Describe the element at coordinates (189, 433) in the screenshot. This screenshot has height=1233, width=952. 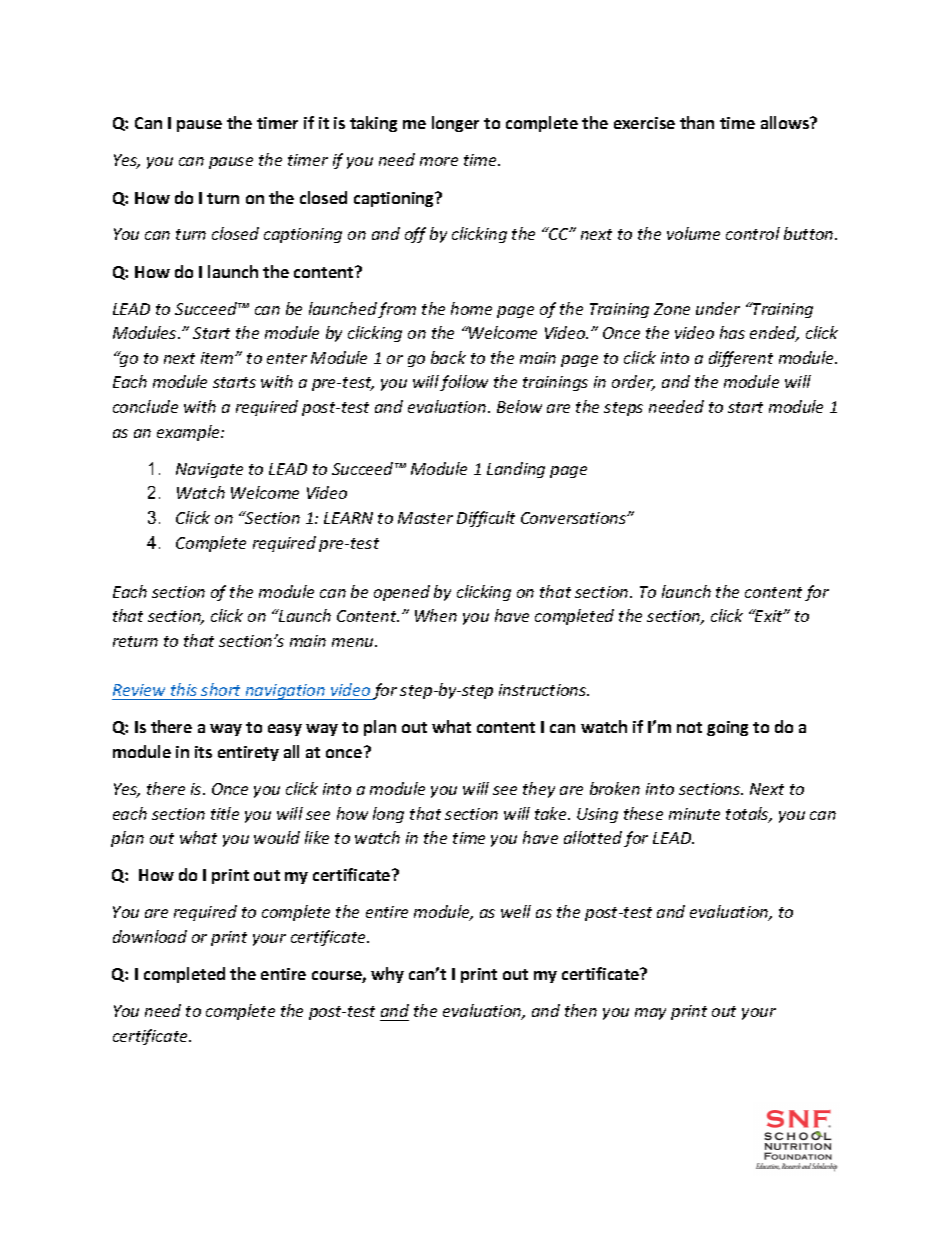
I see `example` at that location.
